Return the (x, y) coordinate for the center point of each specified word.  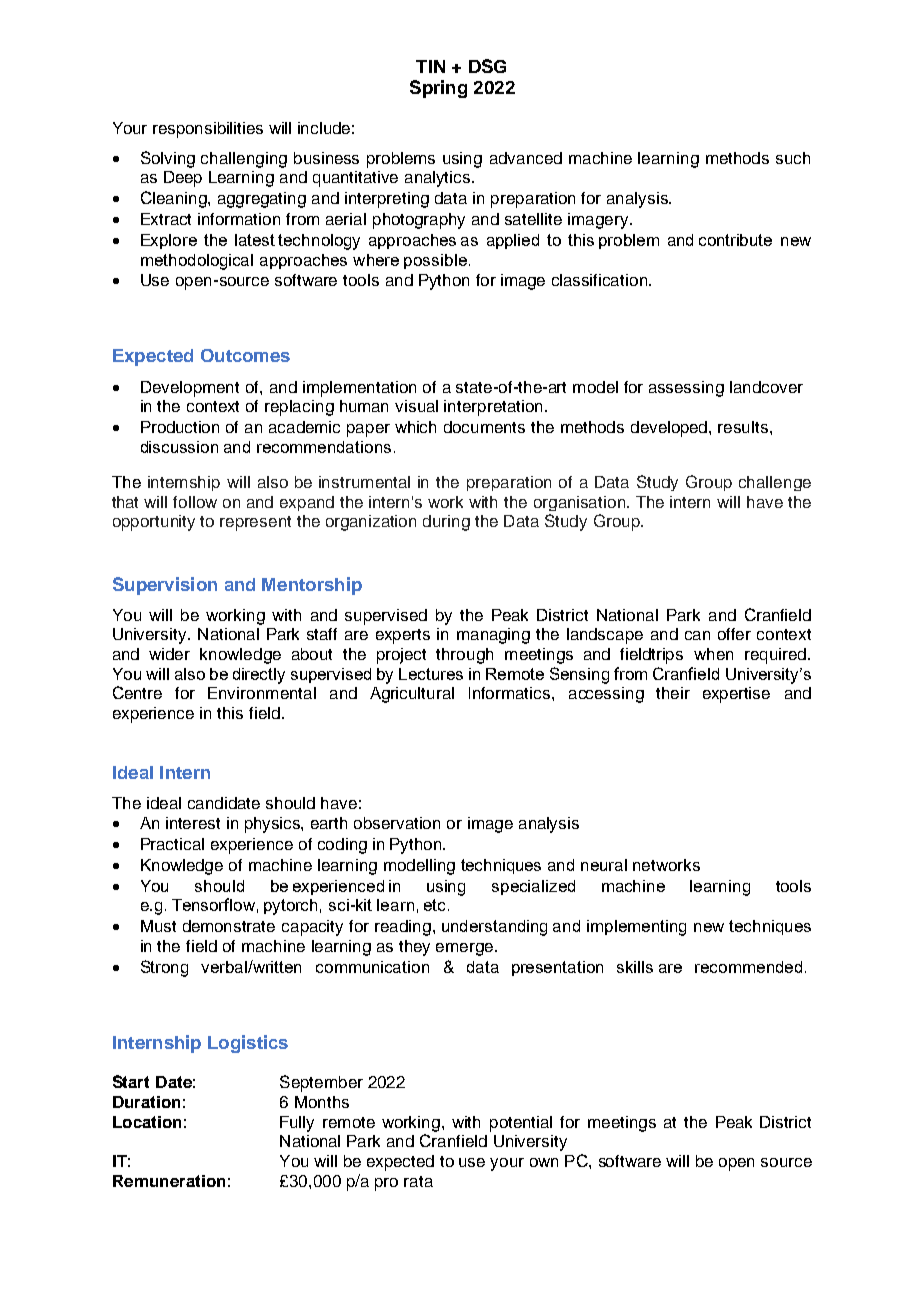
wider (169, 654)
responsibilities (208, 130)
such (793, 158)
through (464, 656)
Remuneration (169, 1181)
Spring (438, 89)
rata (418, 1181)
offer (734, 634)
